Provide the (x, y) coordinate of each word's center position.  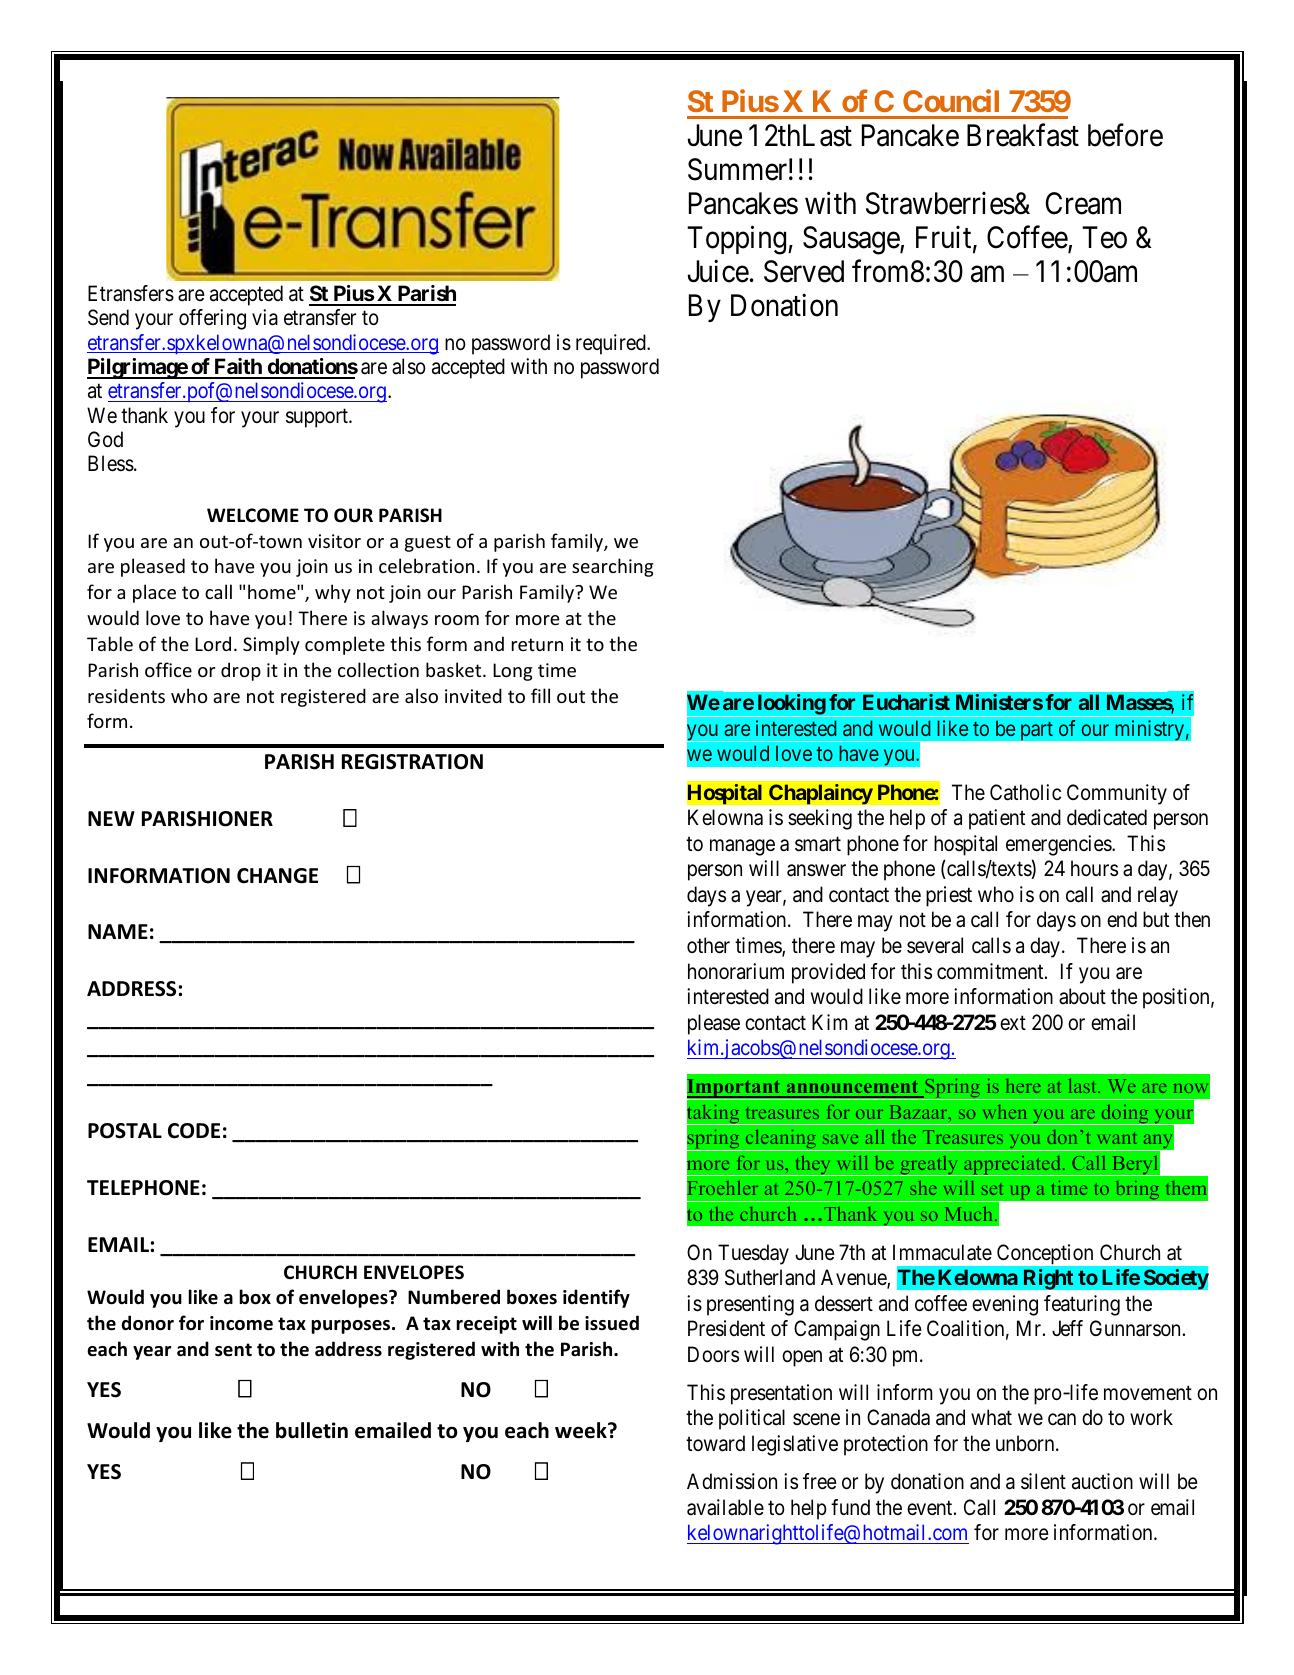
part (1037, 731)
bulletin (312, 1430)
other (708, 945)
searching (612, 567)
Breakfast (1023, 135)
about (1082, 996)
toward (715, 1443)
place (154, 593)
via (265, 317)
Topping (738, 240)
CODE (194, 1131)
